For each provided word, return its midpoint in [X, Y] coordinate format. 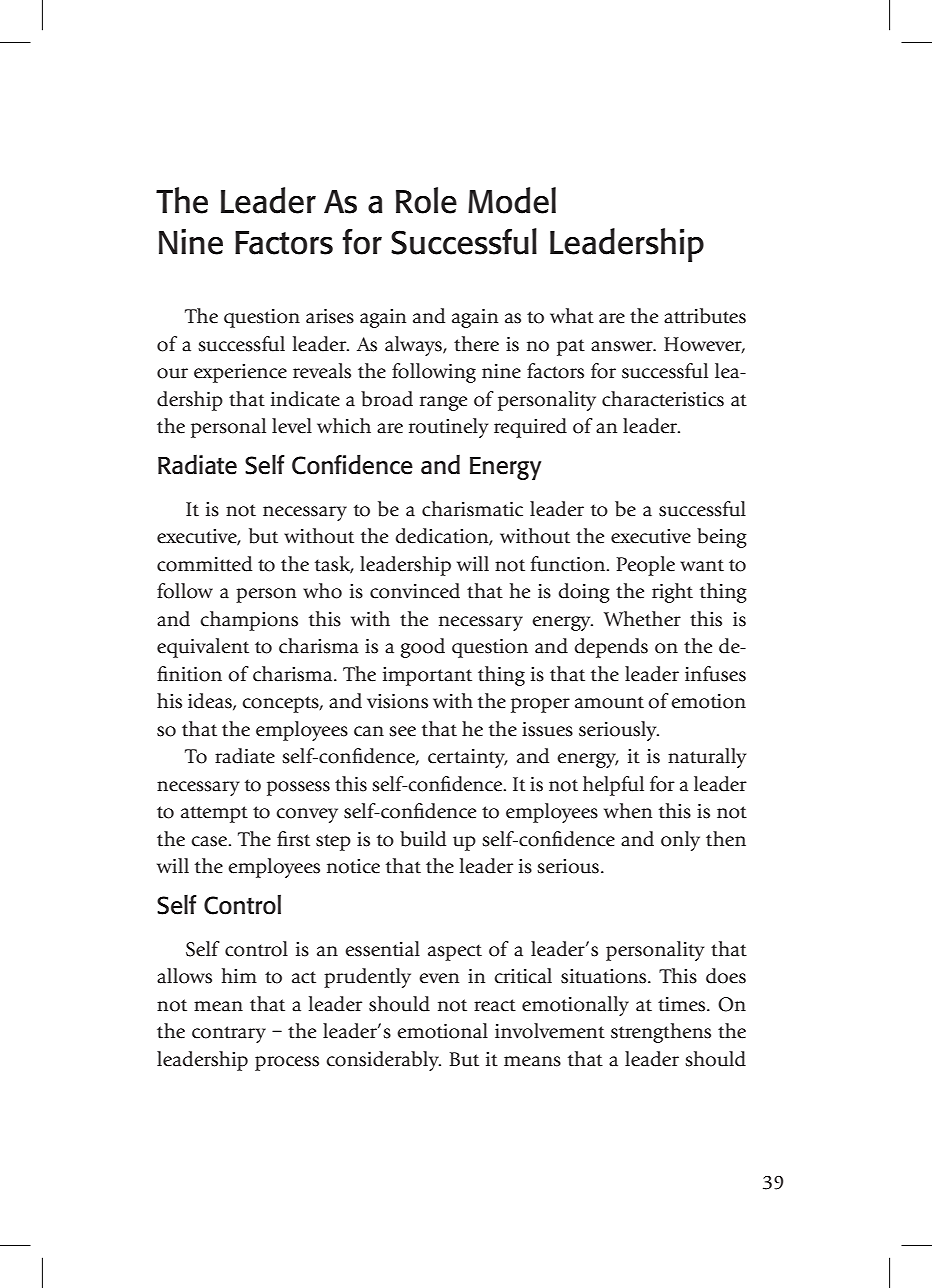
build [423, 839]
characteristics [663, 399]
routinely [448, 428]
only [680, 841]
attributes [705, 316]
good [423, 648]
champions [249, 621]
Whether [642, 619]
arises [330, 316]
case [210, 841]
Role [426, 200]
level [292, 426]
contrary [229, 1034]
